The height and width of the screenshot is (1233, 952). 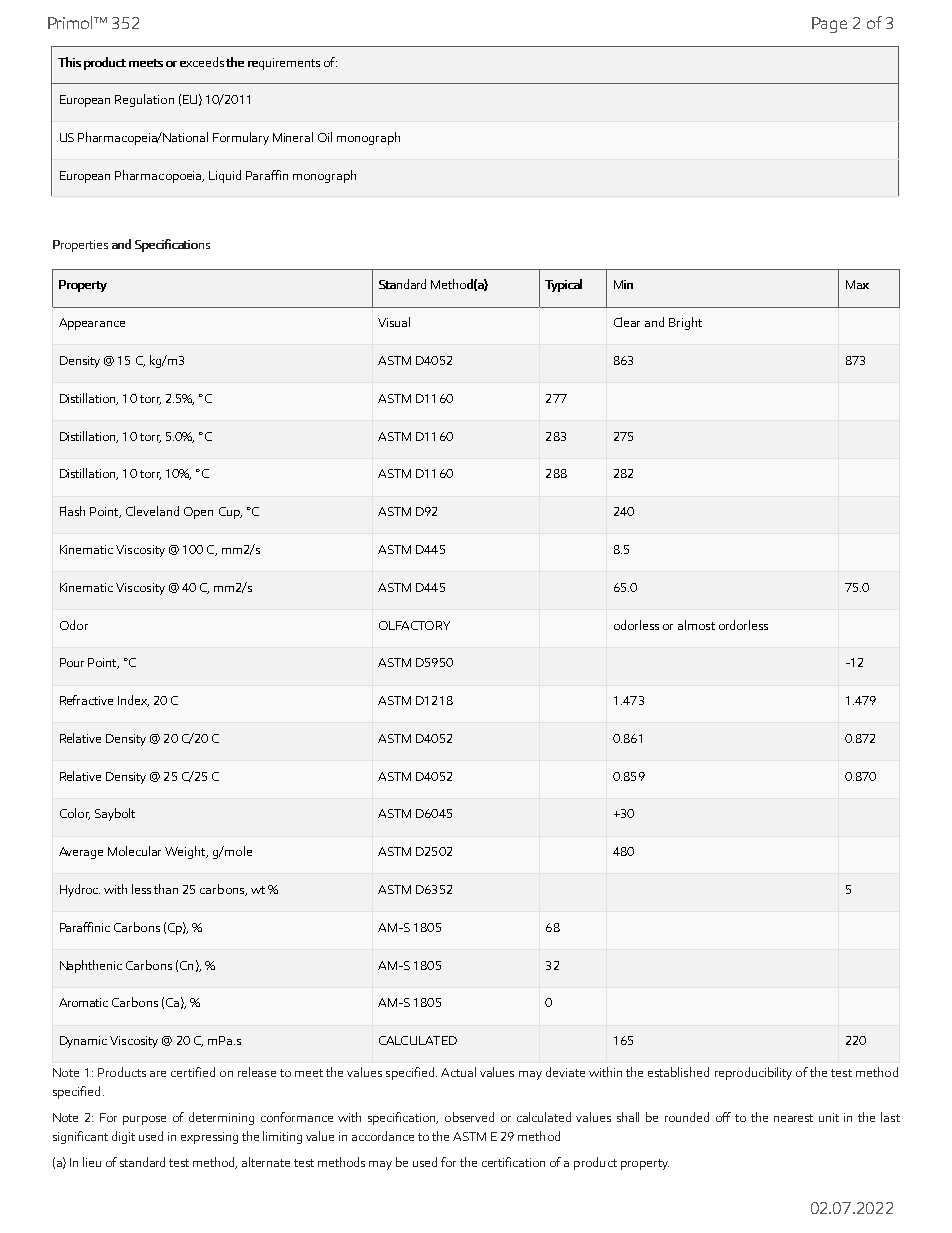 I want to click on Oil, so click(x=325, y=137).
